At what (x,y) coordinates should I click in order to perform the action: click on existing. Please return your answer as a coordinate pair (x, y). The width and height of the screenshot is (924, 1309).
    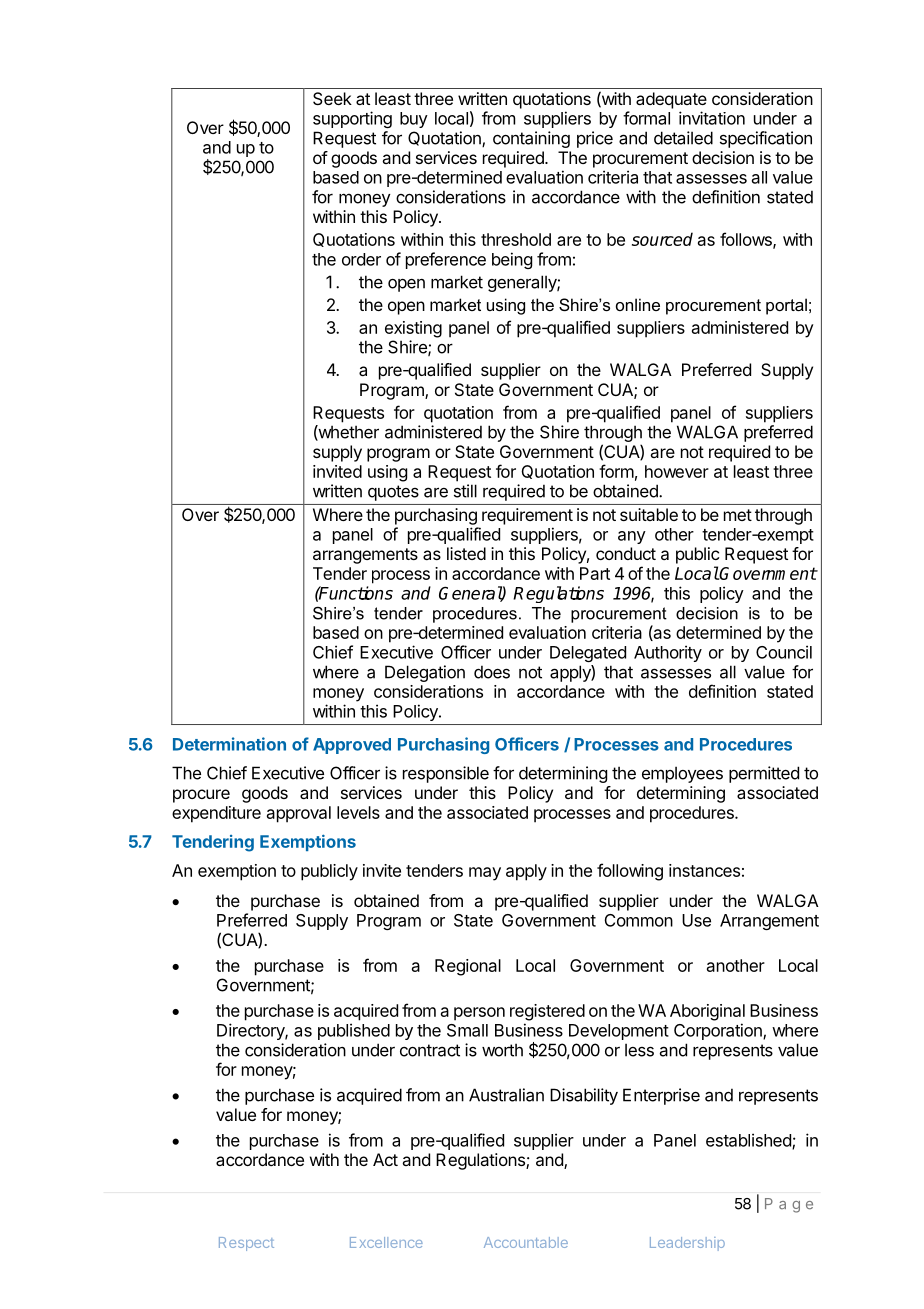
    Looking at the image, I should click on (413, 329).
